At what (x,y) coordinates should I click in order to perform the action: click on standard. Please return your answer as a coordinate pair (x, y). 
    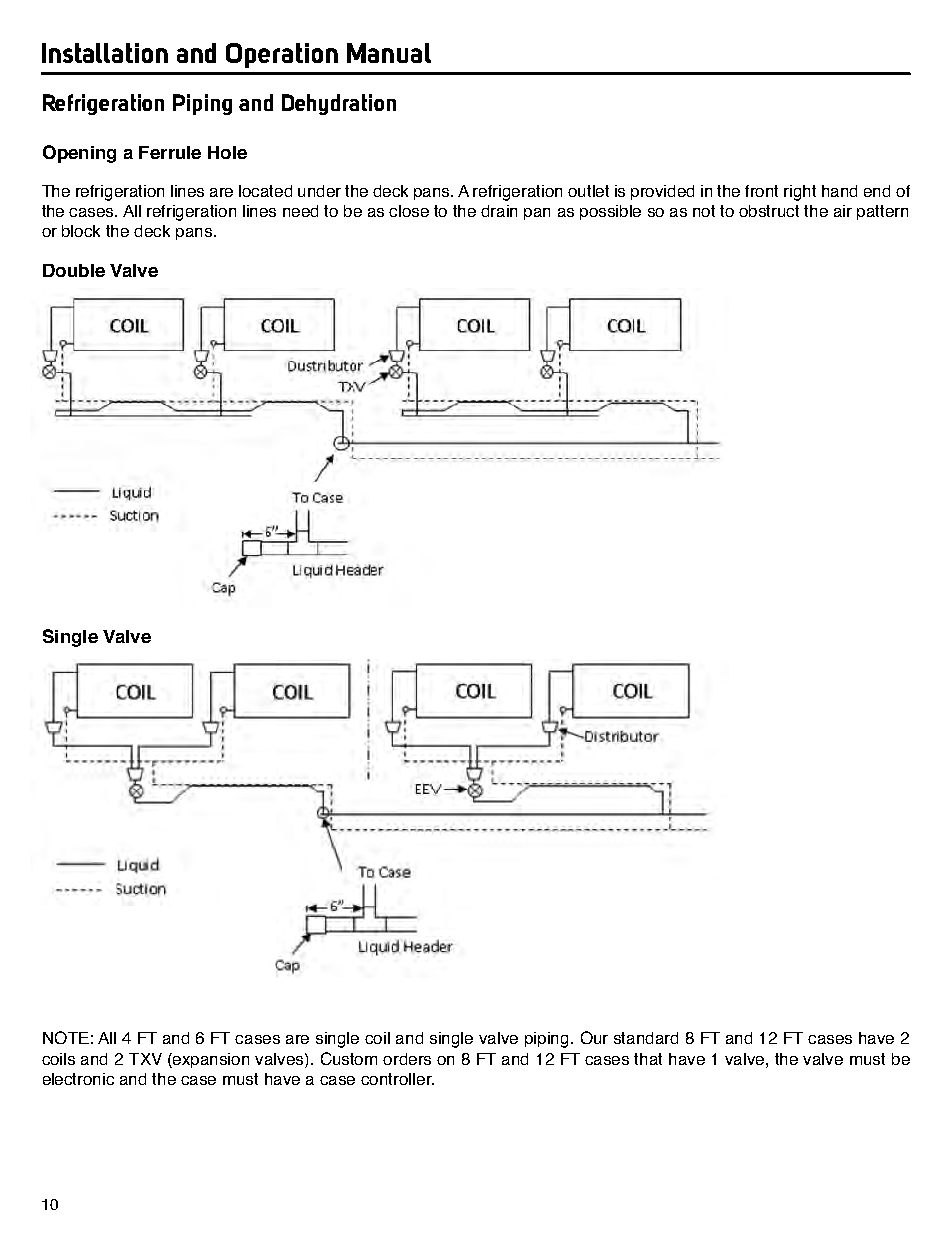
    Looking at the image, I should click on (646, 1038).
